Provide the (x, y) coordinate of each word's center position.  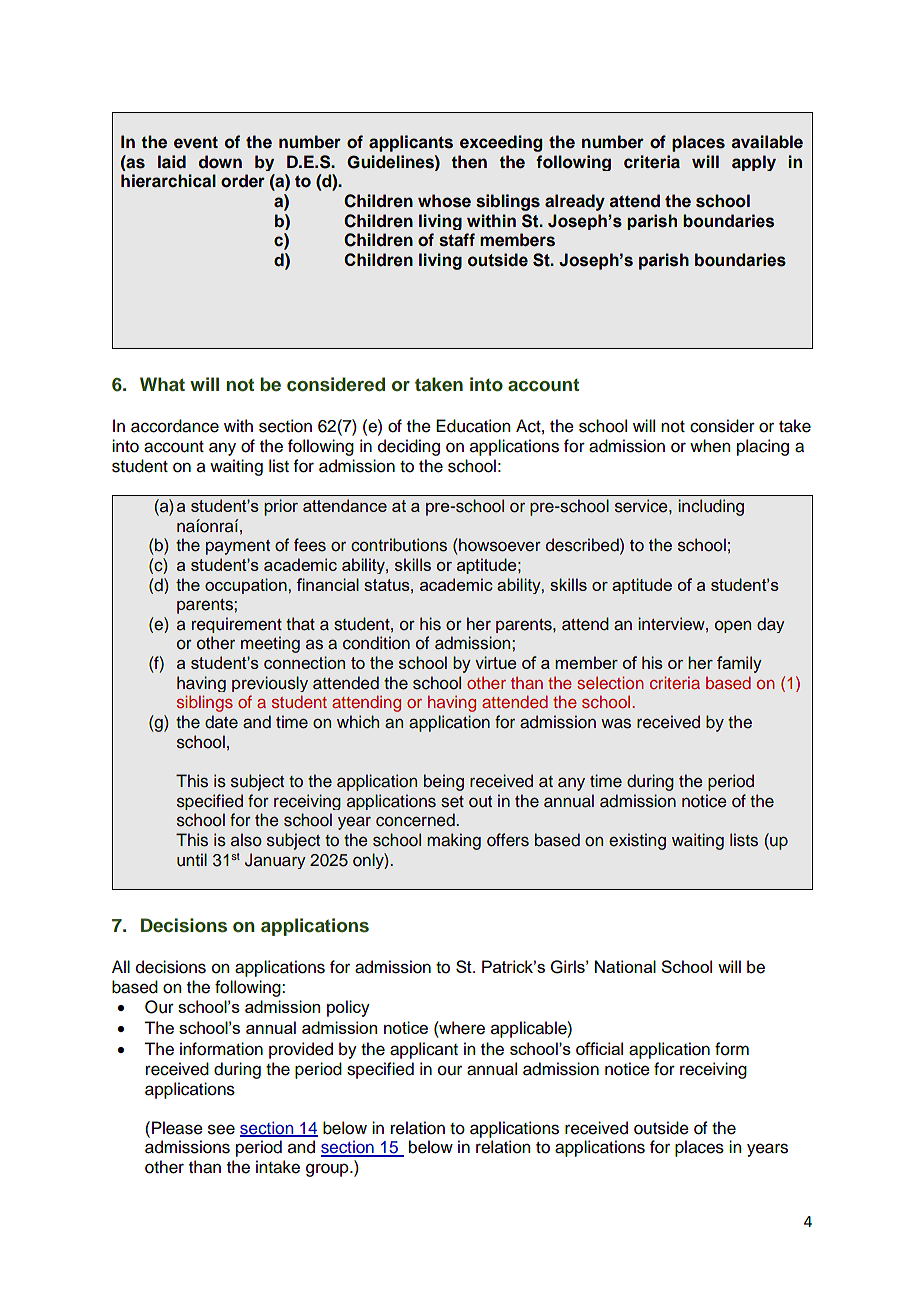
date (221, 722)
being (444, 782)
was (616, 723)
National (625, 966)
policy (348, 1008)
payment (238, 547)
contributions (399, 545)
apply (754, 163)
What (162, 384)
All (121, 966)
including (711, 507)
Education (473, 426)
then (469, 162)
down (220, 162)
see (221, 1129)
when (710, 446)
